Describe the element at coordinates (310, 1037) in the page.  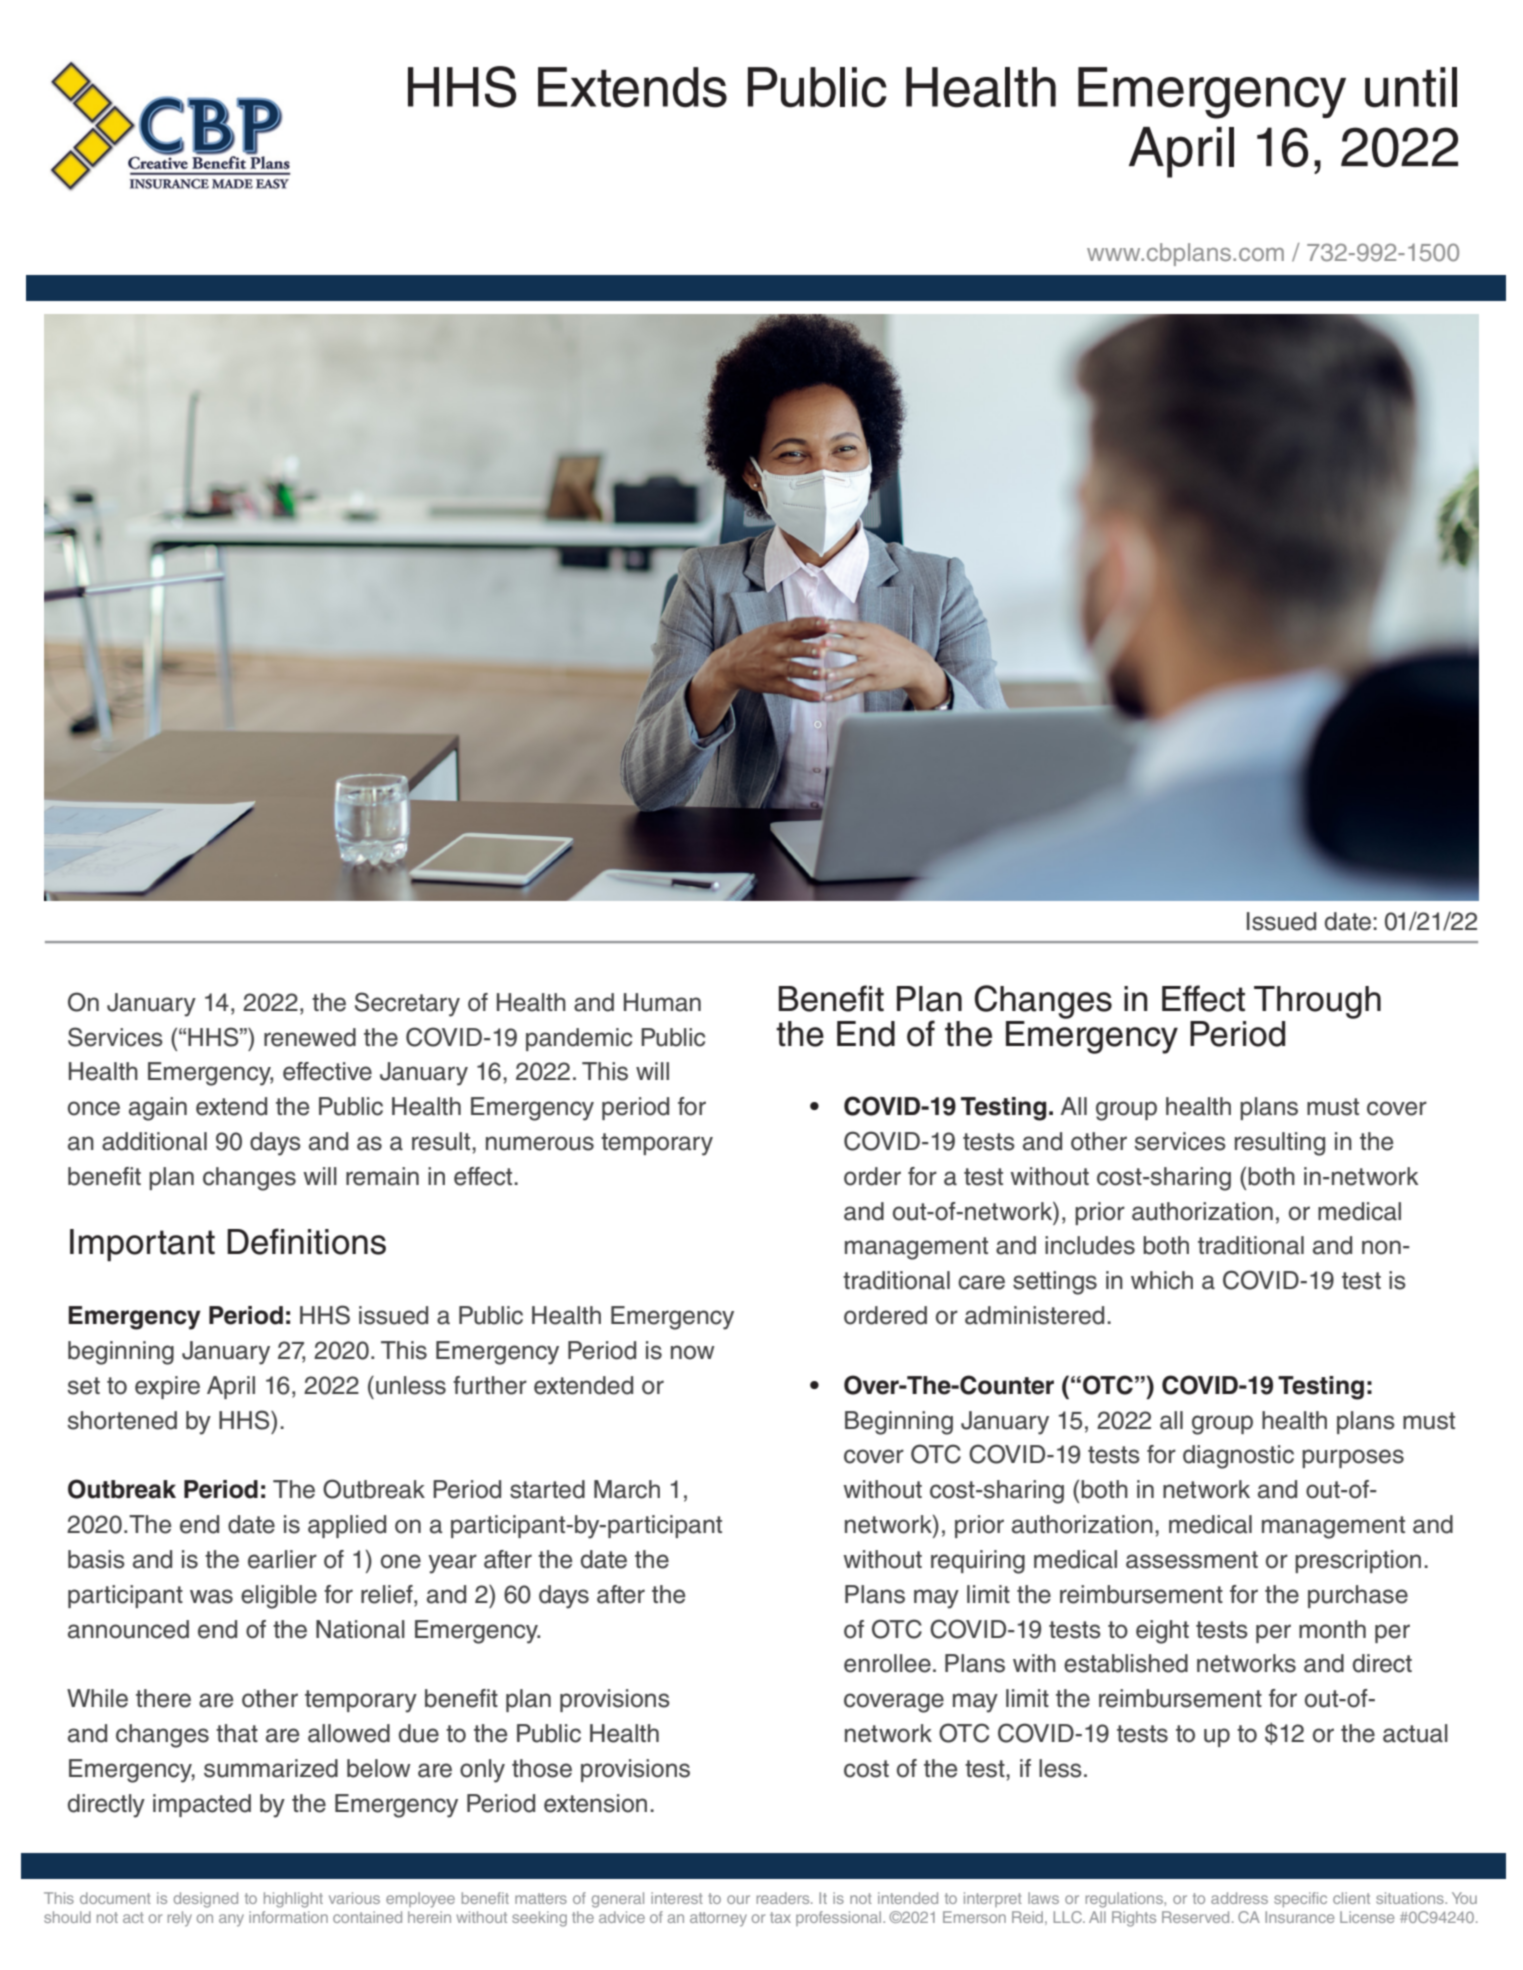
I see `renewed` at that location.
